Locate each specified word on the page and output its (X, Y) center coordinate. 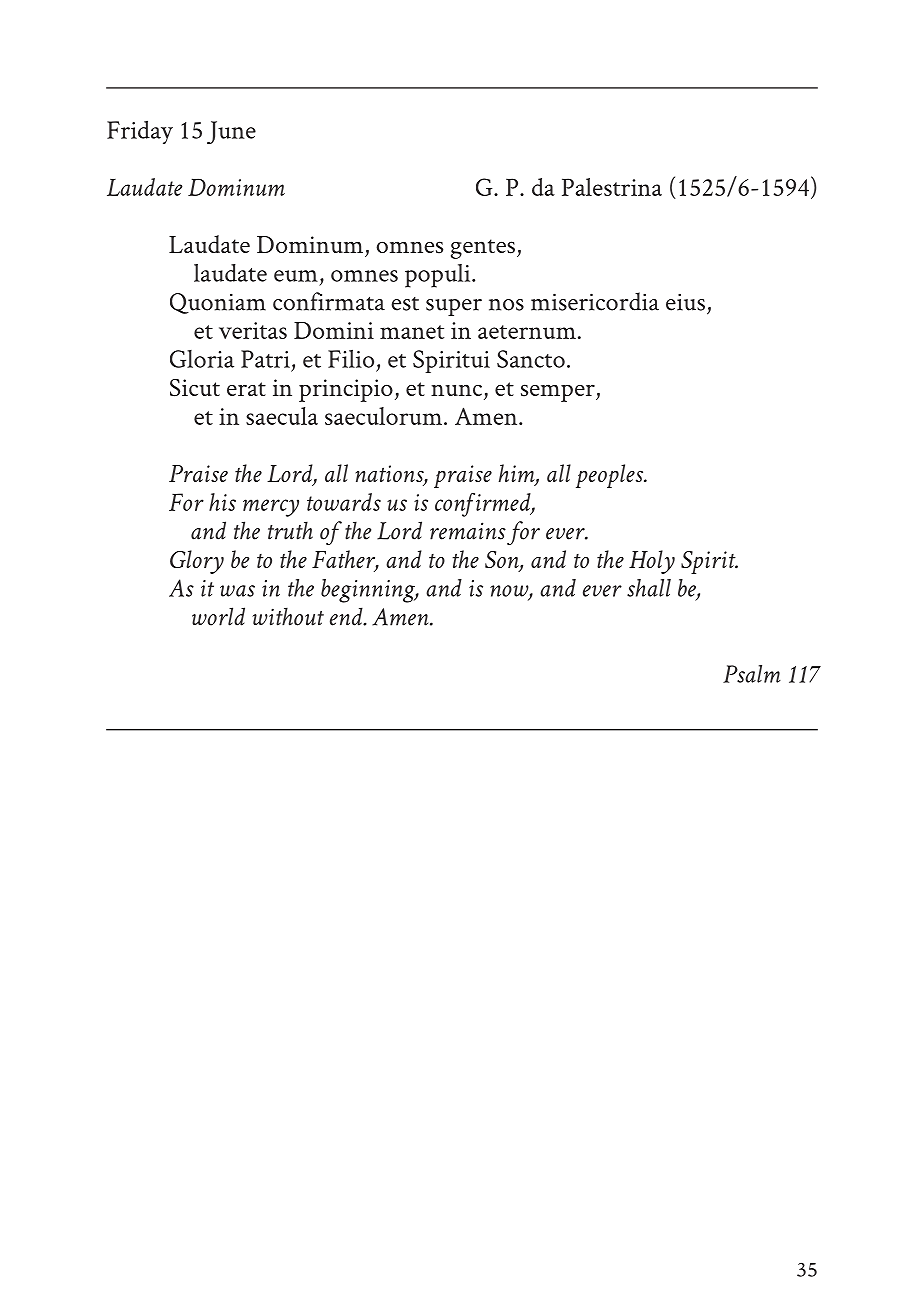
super (454, 307)
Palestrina (612, 187)
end (347, 616)
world (218, 616)
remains (468, 531)
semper (559, 393)
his (222, 502)
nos (506, 305)
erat (246, 389)
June (231, 132)
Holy (652, 562)
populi (439, 276)
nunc (458, 391)
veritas (253, 330)
